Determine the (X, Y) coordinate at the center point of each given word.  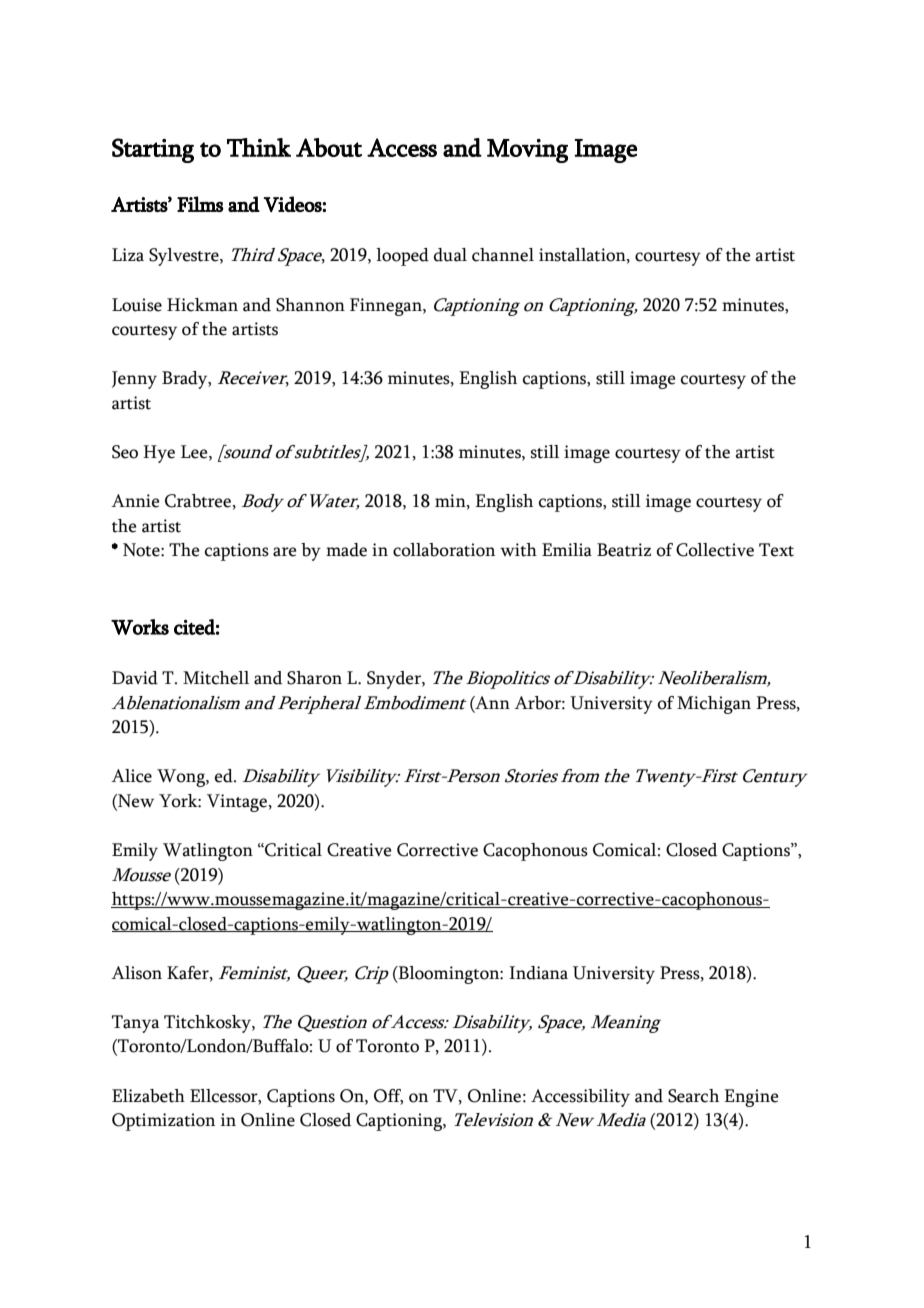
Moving (527, 151)
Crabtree (199, 501)
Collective (715, 550)
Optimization (163, 1122)
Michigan (714, 705)
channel (503, 255)
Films (200, 204)
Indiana (538, 973)
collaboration (444, 550)
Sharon (314, 678)
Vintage (238, 803)
